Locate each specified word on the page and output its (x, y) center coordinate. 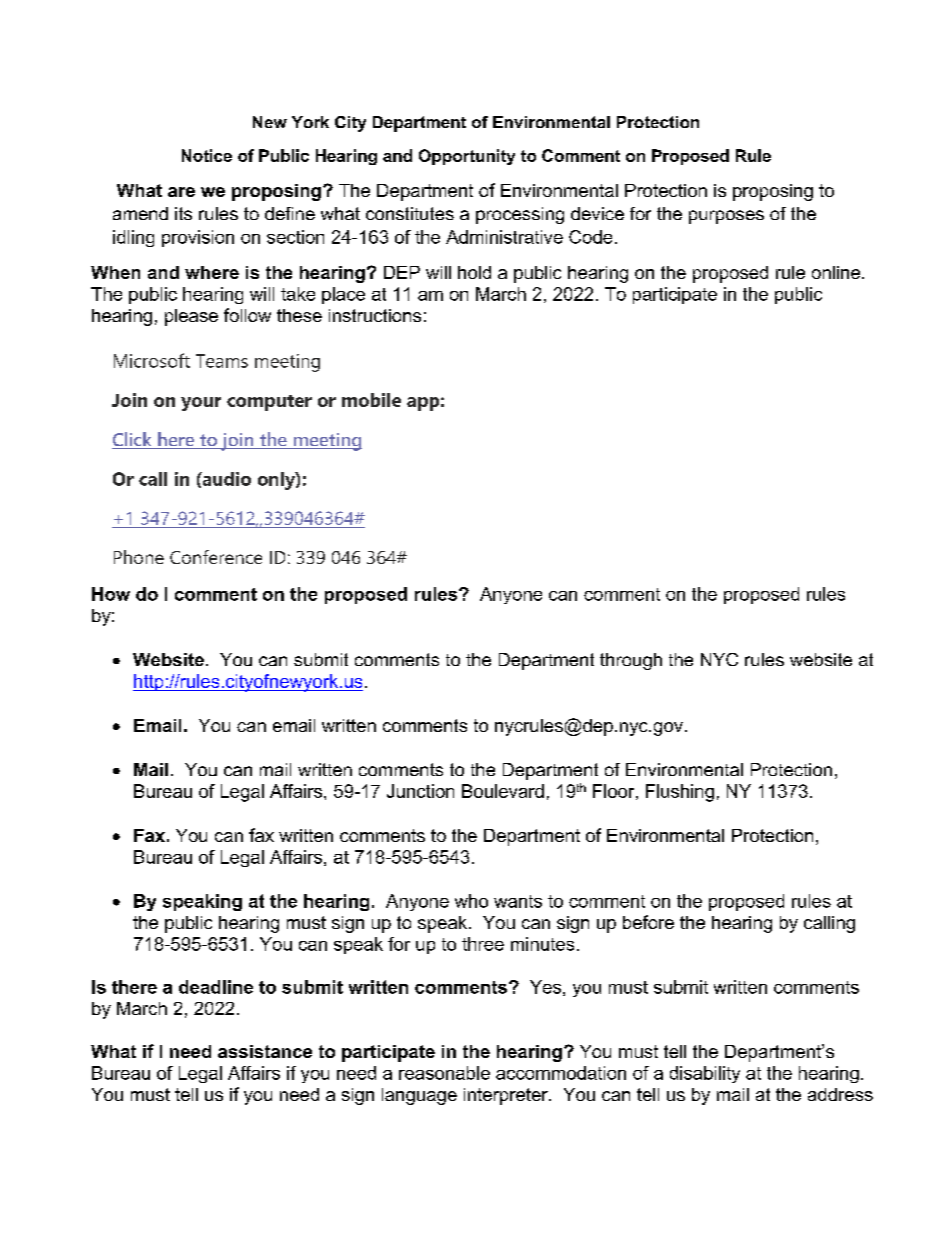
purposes (726, 217)
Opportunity (467, 157)
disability (705, 1074)
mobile (371, 400)
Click (133, 440)
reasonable (444, 1073)
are (181, 192)
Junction (420, 791)
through (631, 661)
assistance (265, 1051)
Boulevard (503, 791)
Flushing (680, 793)
